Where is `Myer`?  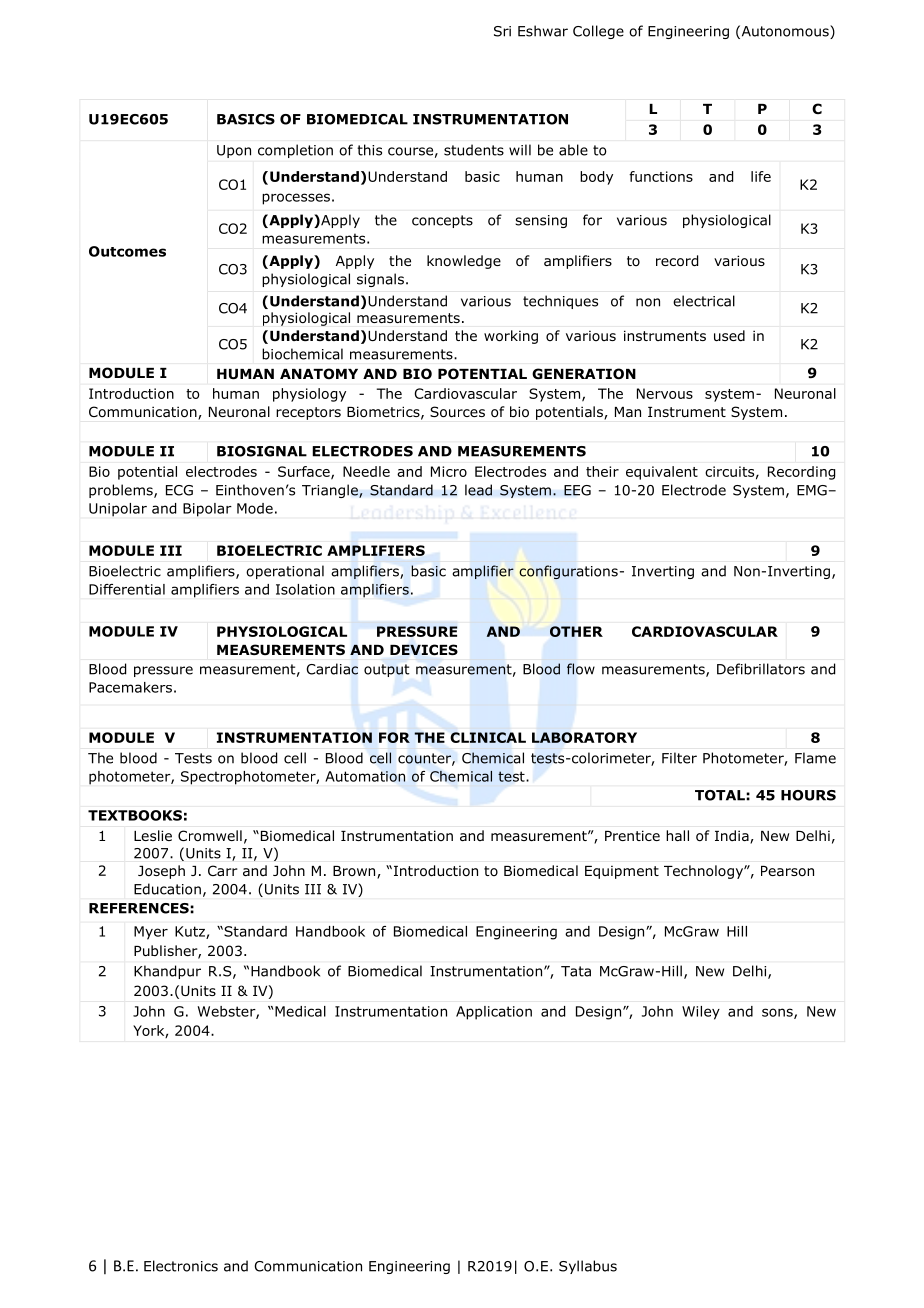
Myer is located at coordinates (151, 933).
